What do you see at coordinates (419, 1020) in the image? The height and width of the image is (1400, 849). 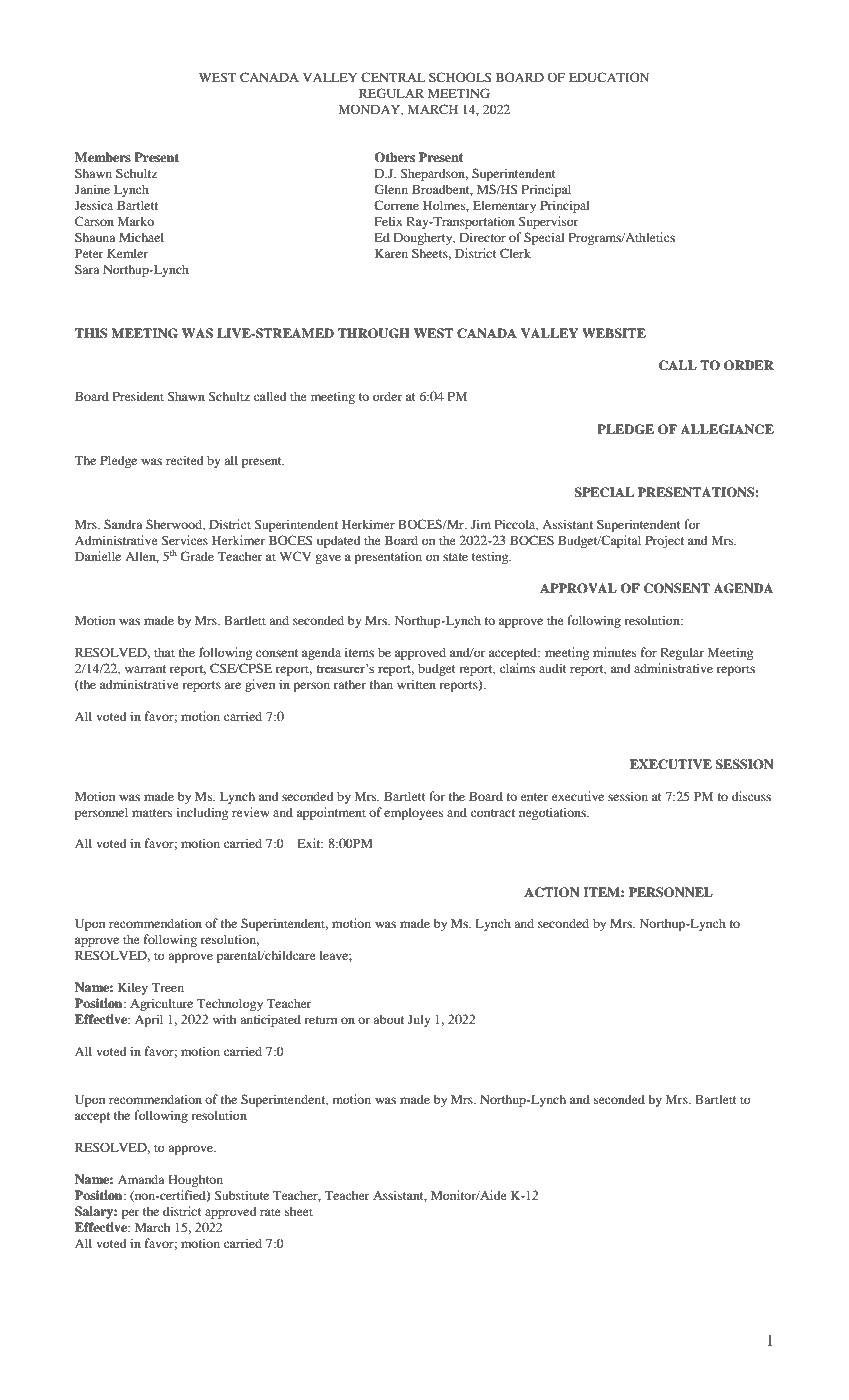 I see `July` at bounding box center [419, 1020].
